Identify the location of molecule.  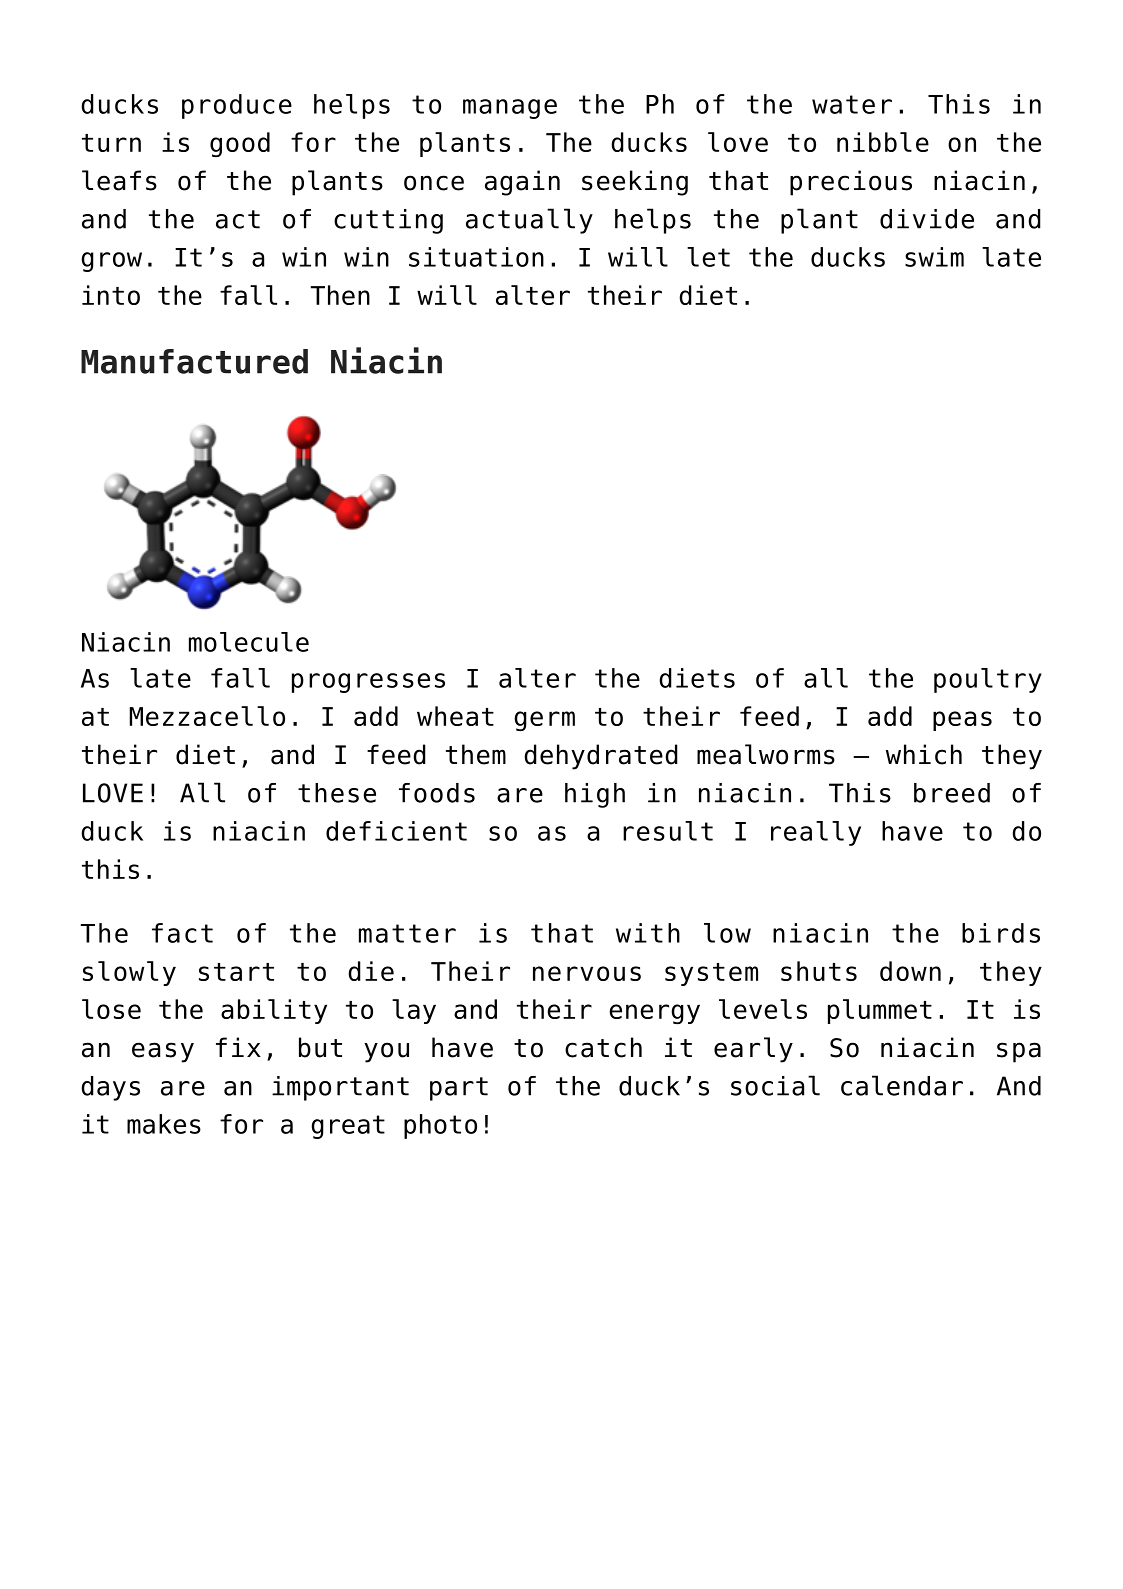
(249, 642).
